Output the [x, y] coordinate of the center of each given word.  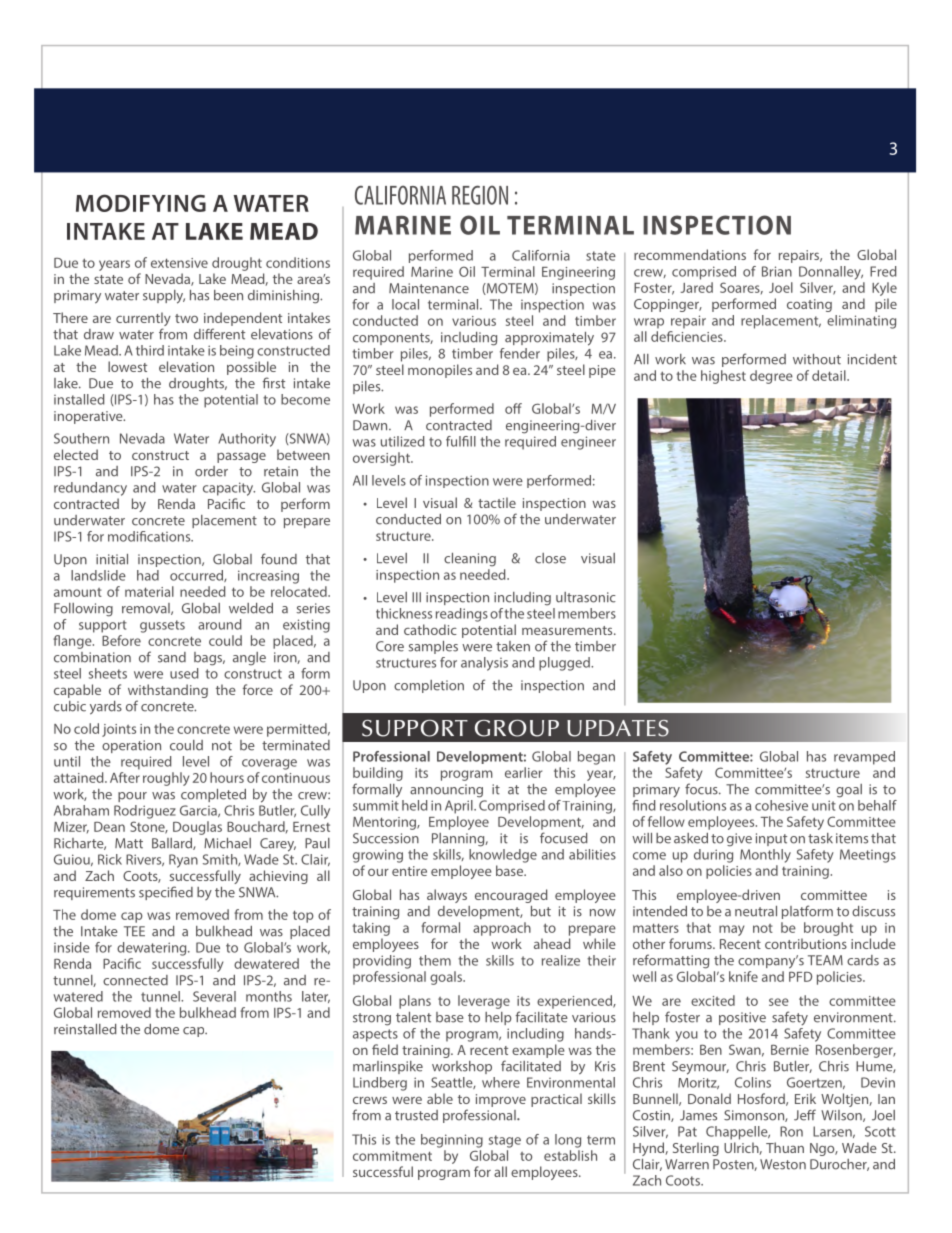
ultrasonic [586, 597]
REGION [480, 195]
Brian [777, 271]
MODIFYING [141, 203]
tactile [497, 502]
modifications [150, 536]
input [771, 839]
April [460, 807]
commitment [392, 1156]
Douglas [197, 828]
